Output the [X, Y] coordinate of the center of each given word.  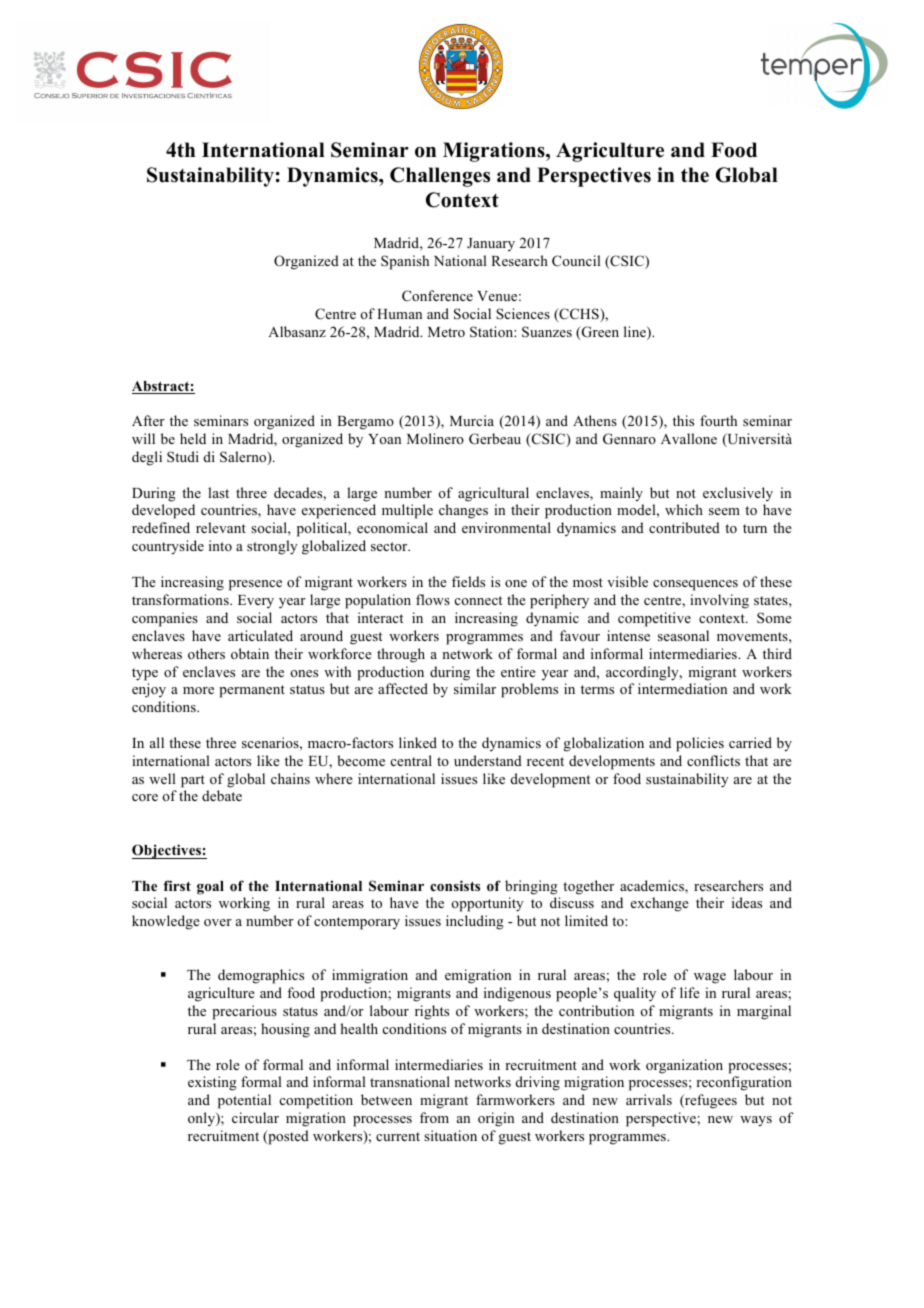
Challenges [440, 177]
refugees [710, 1101]
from [434, 1117]
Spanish [405, 262]
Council [576, 261]
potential [244, 1101]
